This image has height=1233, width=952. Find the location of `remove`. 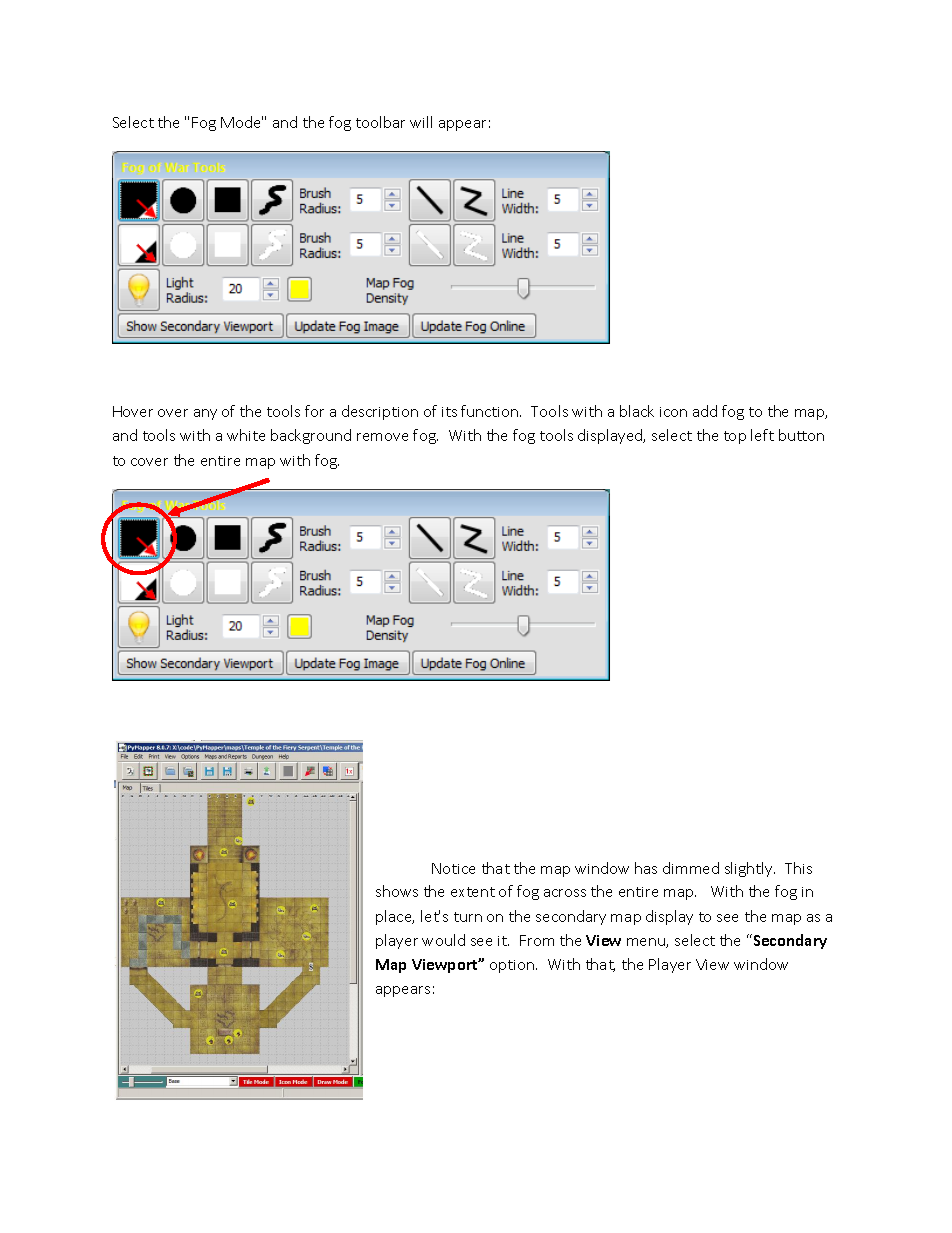

remove is located at coordinates (382, 437).
